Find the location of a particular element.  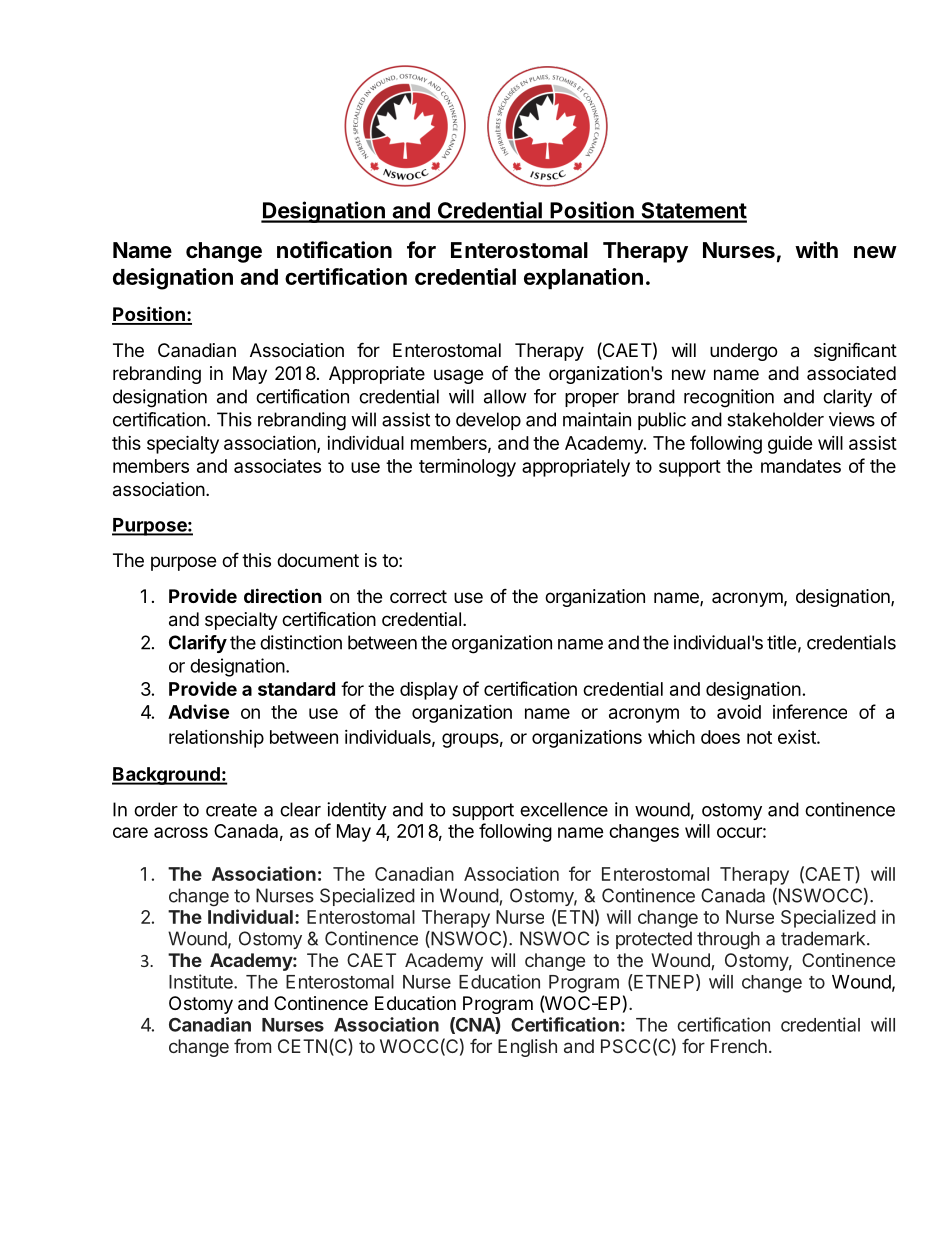

with is located at coordinates (816, 249).
